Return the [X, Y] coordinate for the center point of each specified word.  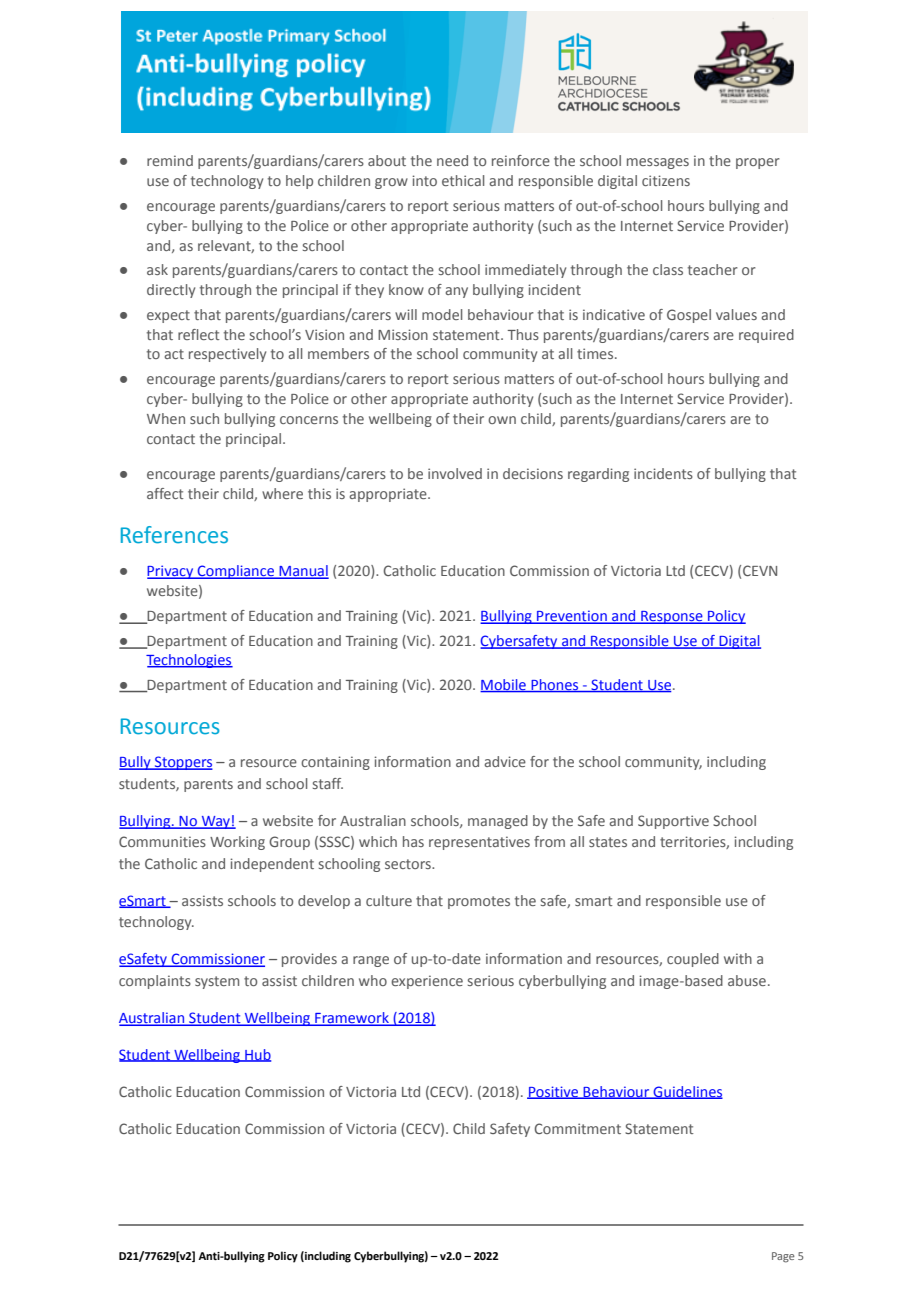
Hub [257, 1055]
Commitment [577, 1128]
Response [672, 617]
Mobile [504, 686]
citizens [666, 180]
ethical [463, 180]
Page [783, 1257]
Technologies [189, 661]
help [299, 182]
